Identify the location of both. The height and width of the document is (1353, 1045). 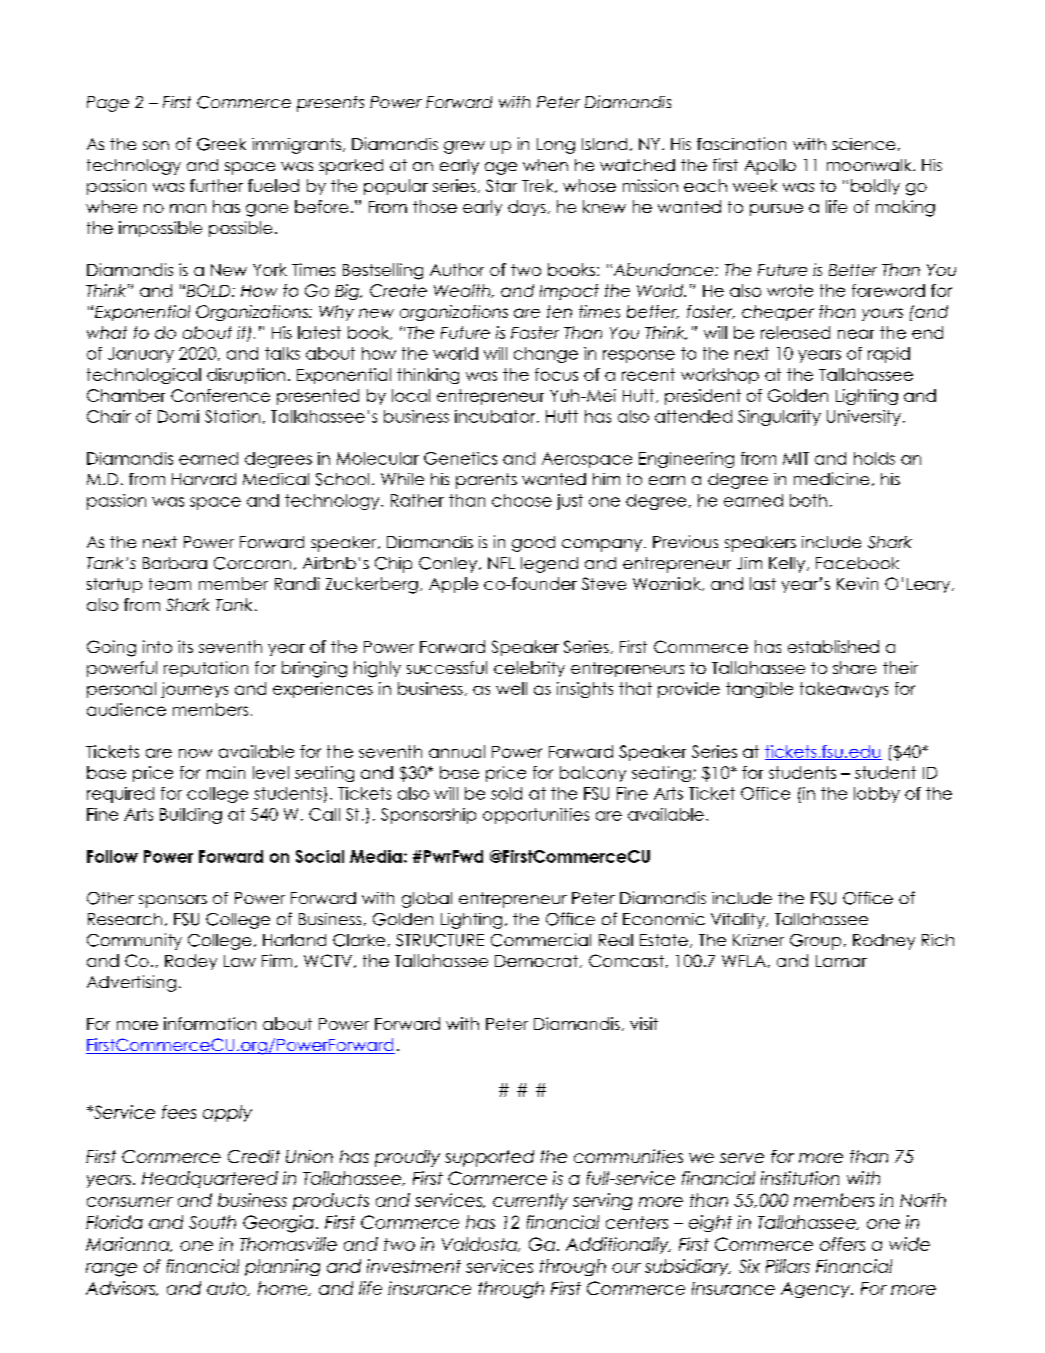
(808, 500).
